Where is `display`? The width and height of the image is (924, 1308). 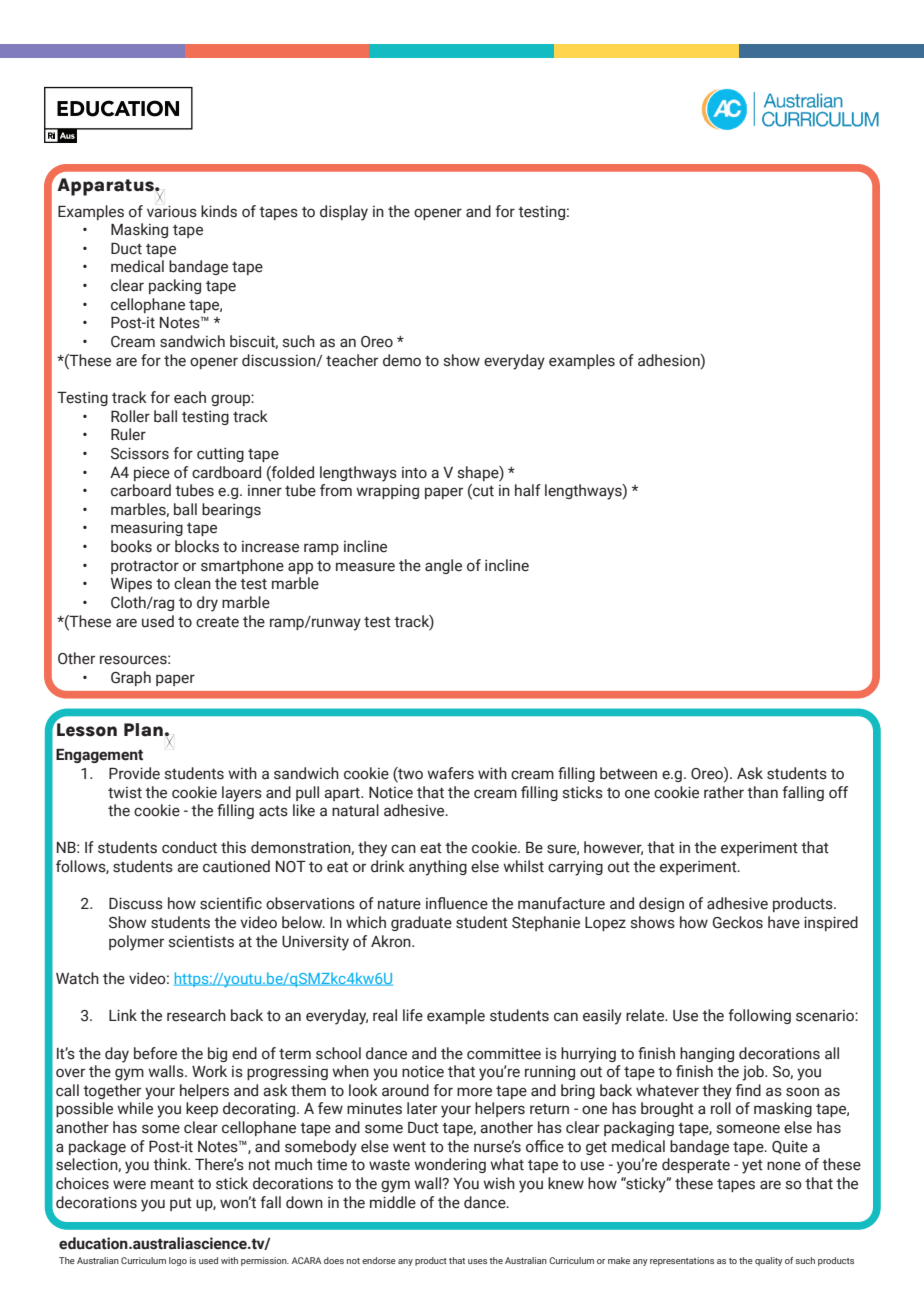 display is located at coordinates (344, 213).
